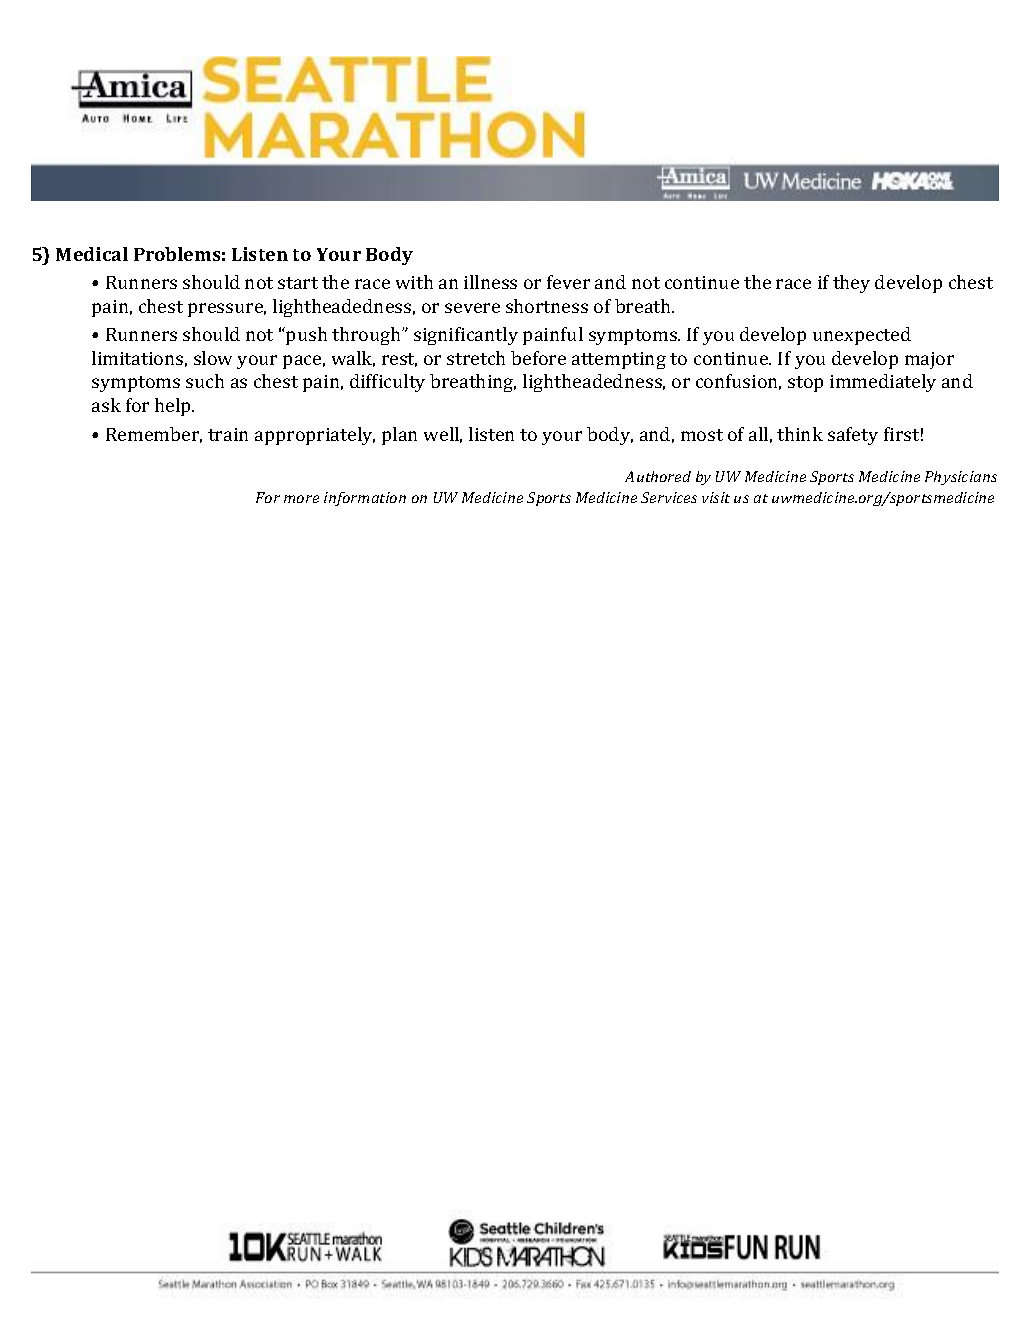 The height and width of the screenshot is (1330, 1028). Describe the element at coordinates (669, 497) in the screenshot. I see `Services` at that location.
